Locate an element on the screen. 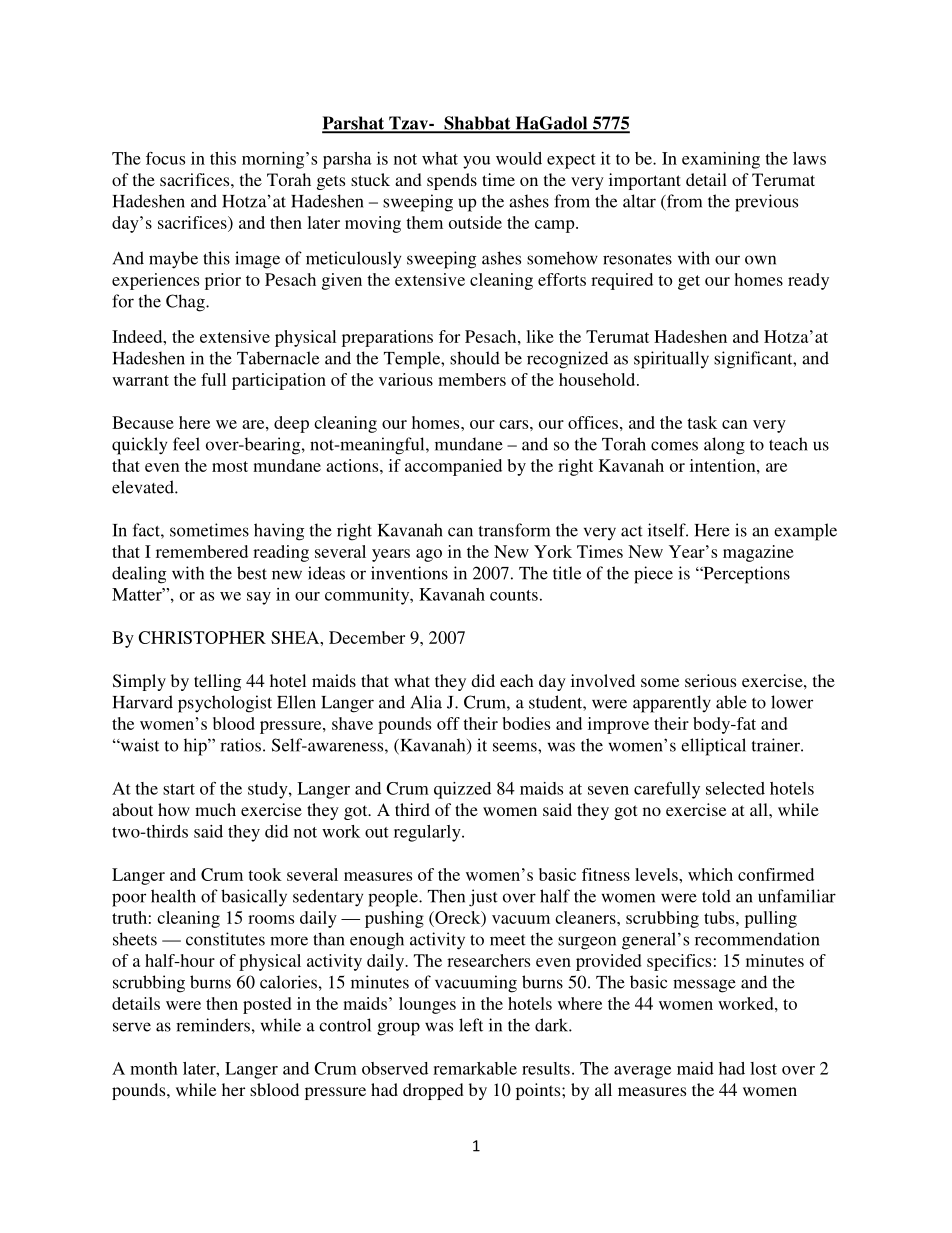 This screenshot has width=952, height=1233. regularly is located at coordinates (428, 833).
